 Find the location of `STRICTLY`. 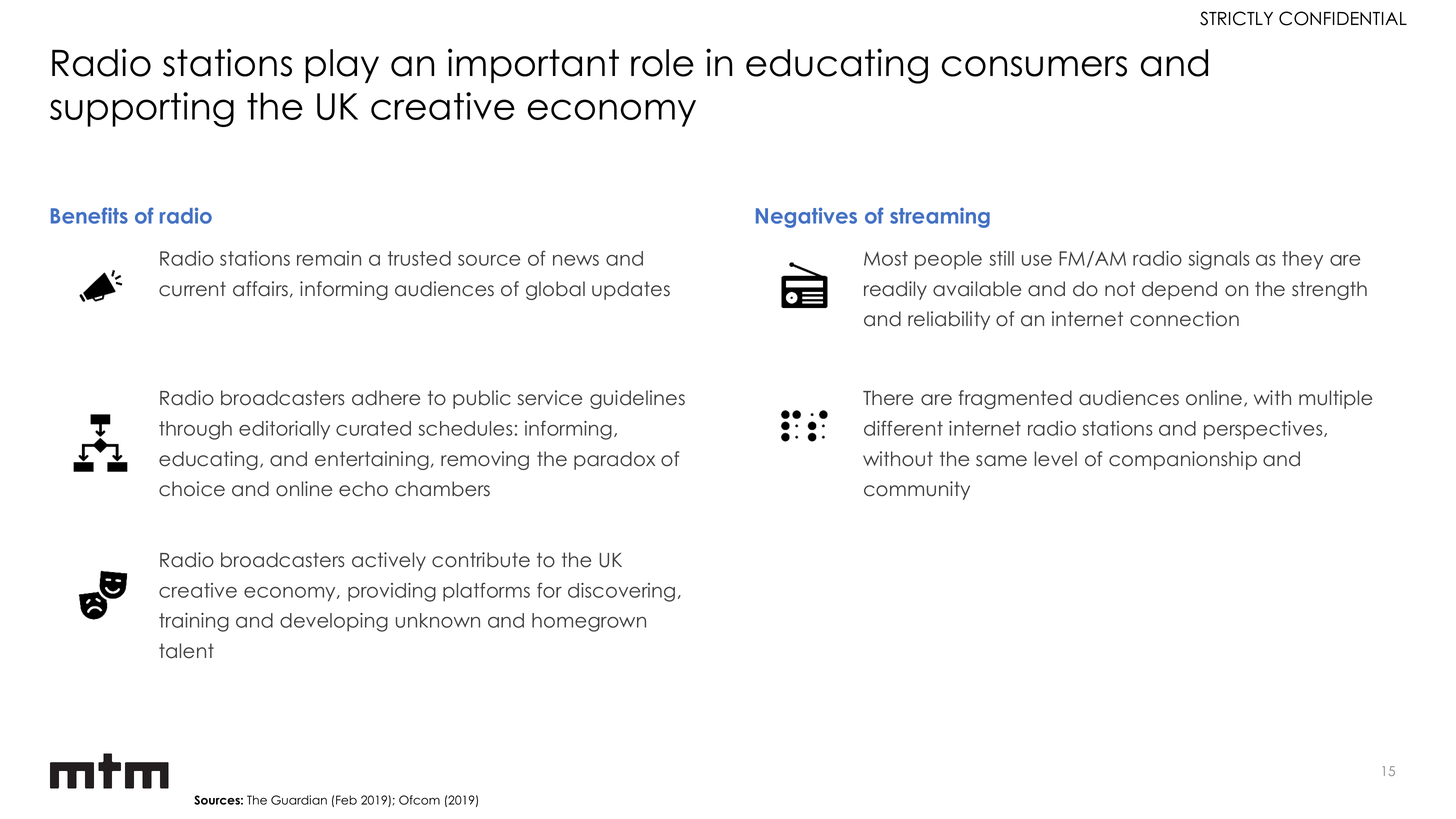

STRICTLY is located at coordinates (1236, 18).
